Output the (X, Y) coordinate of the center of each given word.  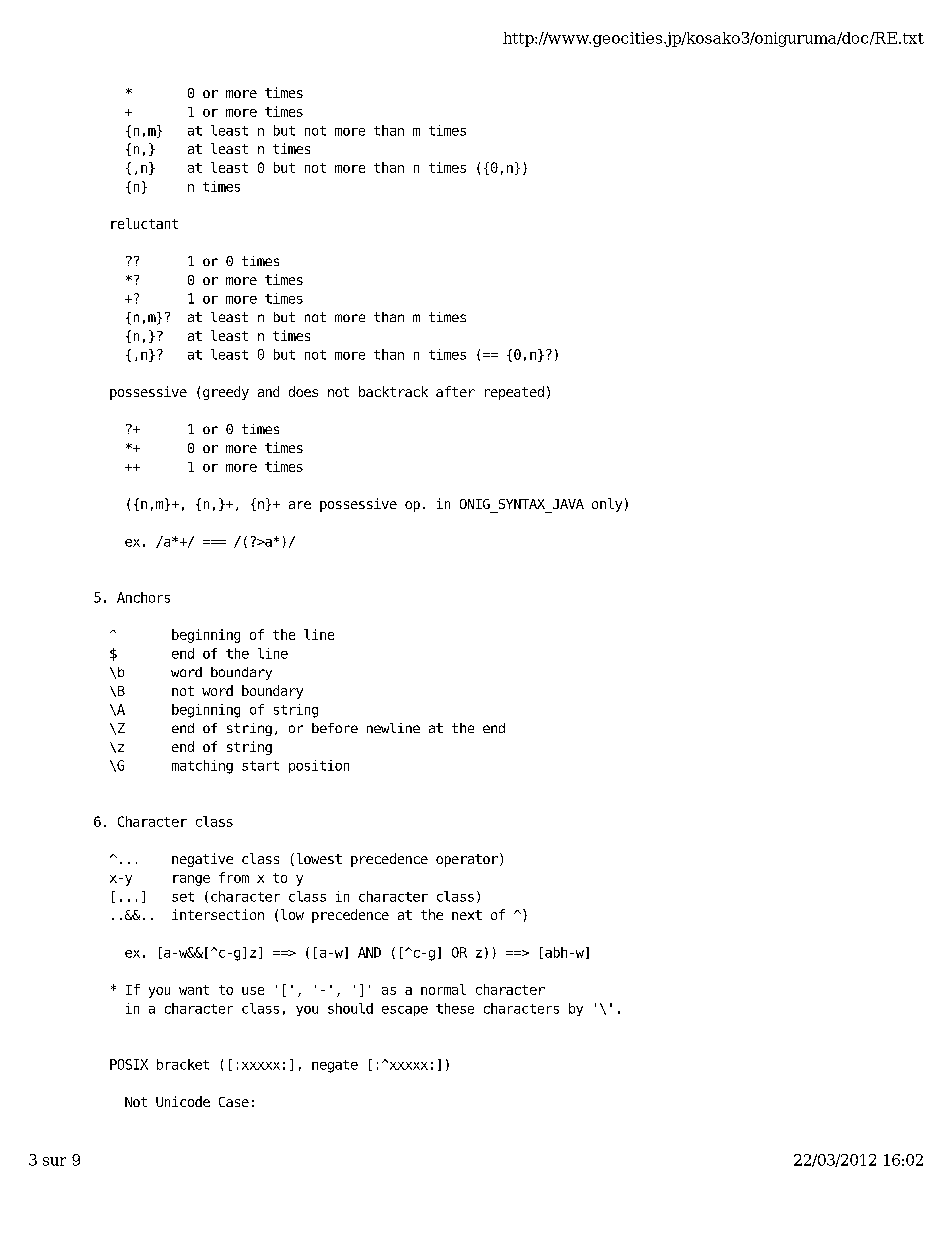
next (467, 915)
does (303, 391)
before (335, 728)
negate (335, 1066)
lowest (319, 858)
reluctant (144, 223)
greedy (226, 393)
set (183, 897)
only (607, 505)
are (300, 505)
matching (202, 767)
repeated (514, 393)
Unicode (183, 1101)
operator (467, 860)
